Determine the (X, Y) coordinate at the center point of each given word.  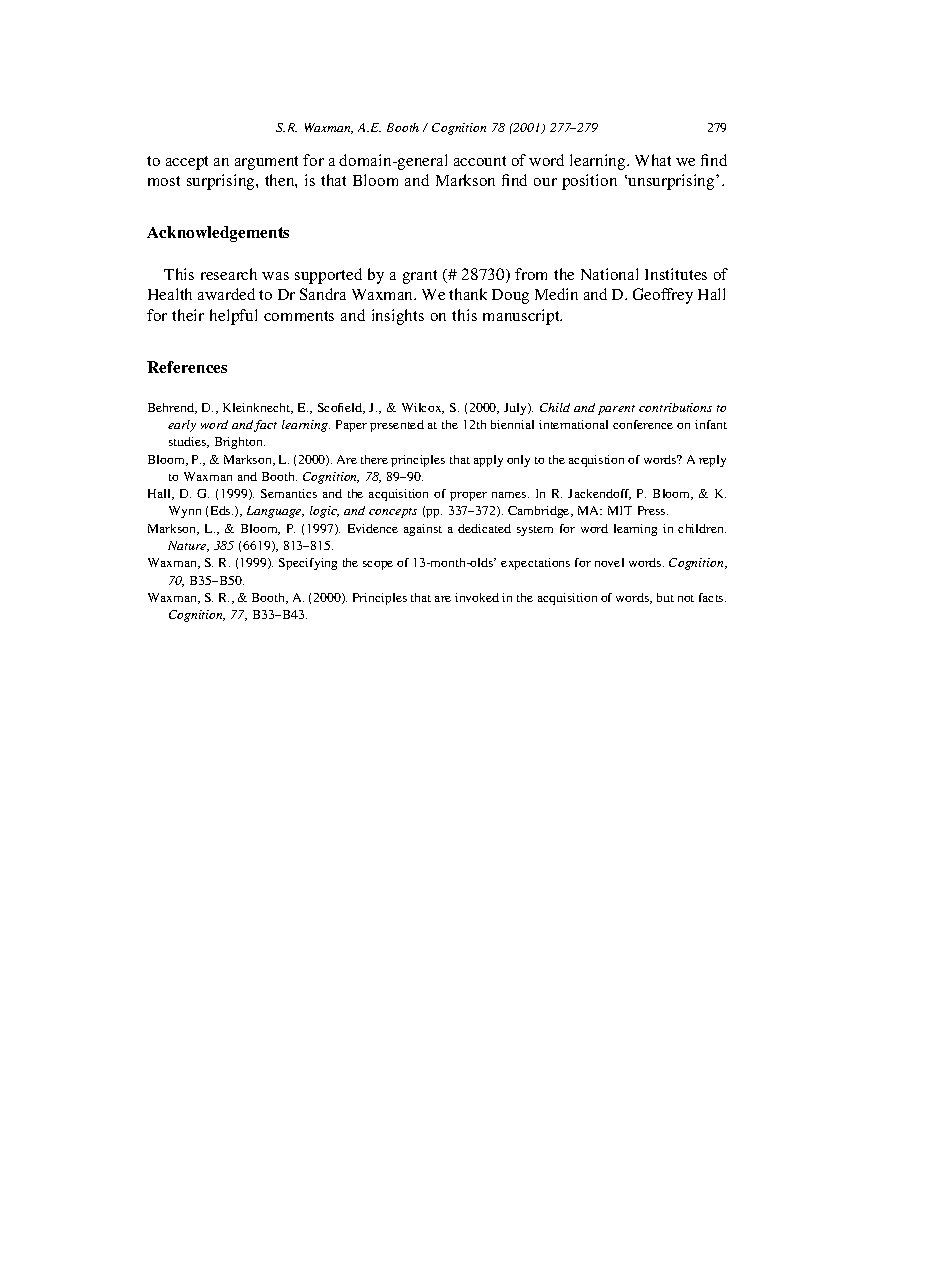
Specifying (308, 564)
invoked (477, 597)
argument (266, 163)
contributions (675, 407)
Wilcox (423, 408)
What (653, 160)
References (187, 367)
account (480, 161)
